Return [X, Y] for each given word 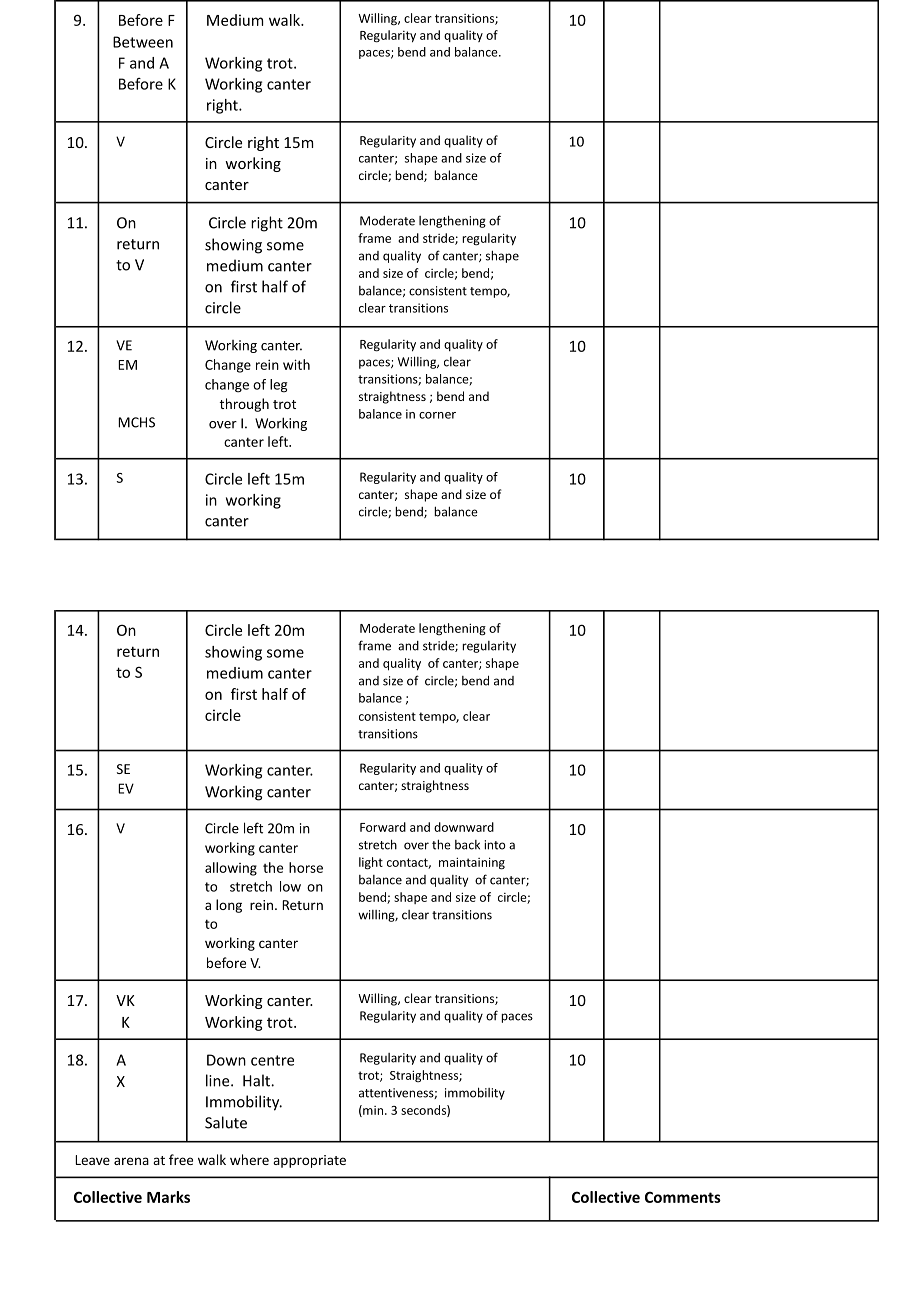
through [244, 405]
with [296, 364]
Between [143, 42]
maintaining [472, 863]
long [229, 906]
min [372, 1111]
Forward [383, 827]
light [371, 863]
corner [437, 415]
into [494, 845]
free [181, 1159]
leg [278, 386]
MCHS [136, 422]
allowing [231, 869]
